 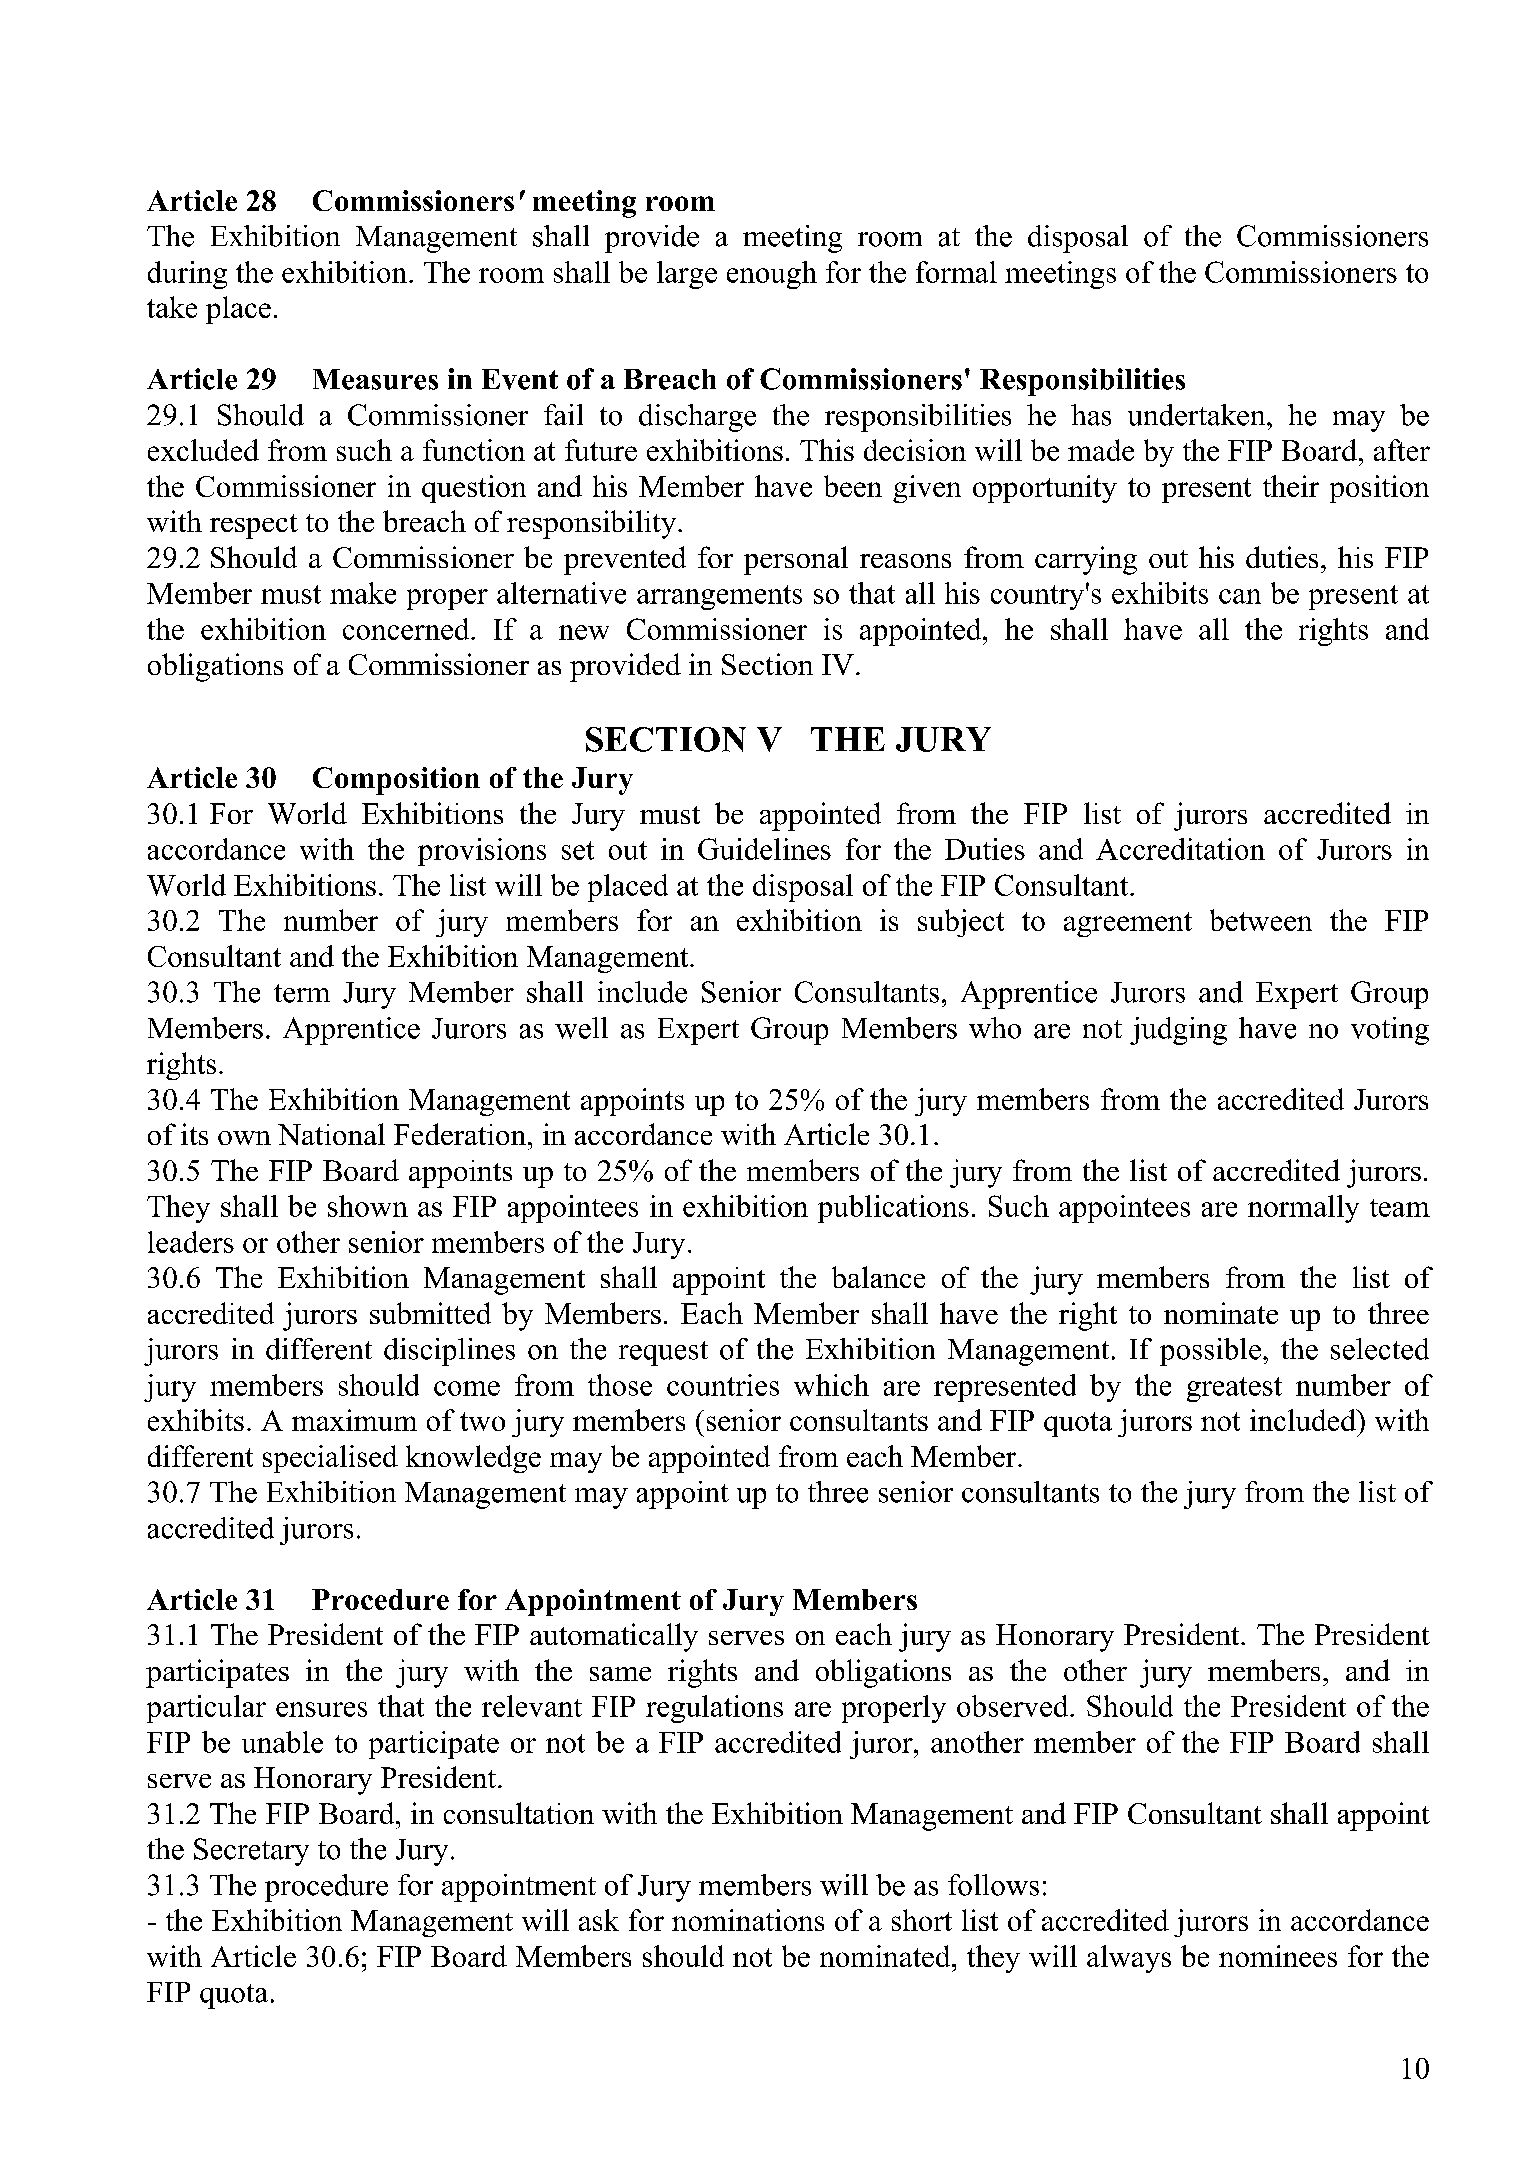 What do you see at coordinates (748, 1920) in the screenshot?
I see `nominations` at bounding box center [748, 1920].
